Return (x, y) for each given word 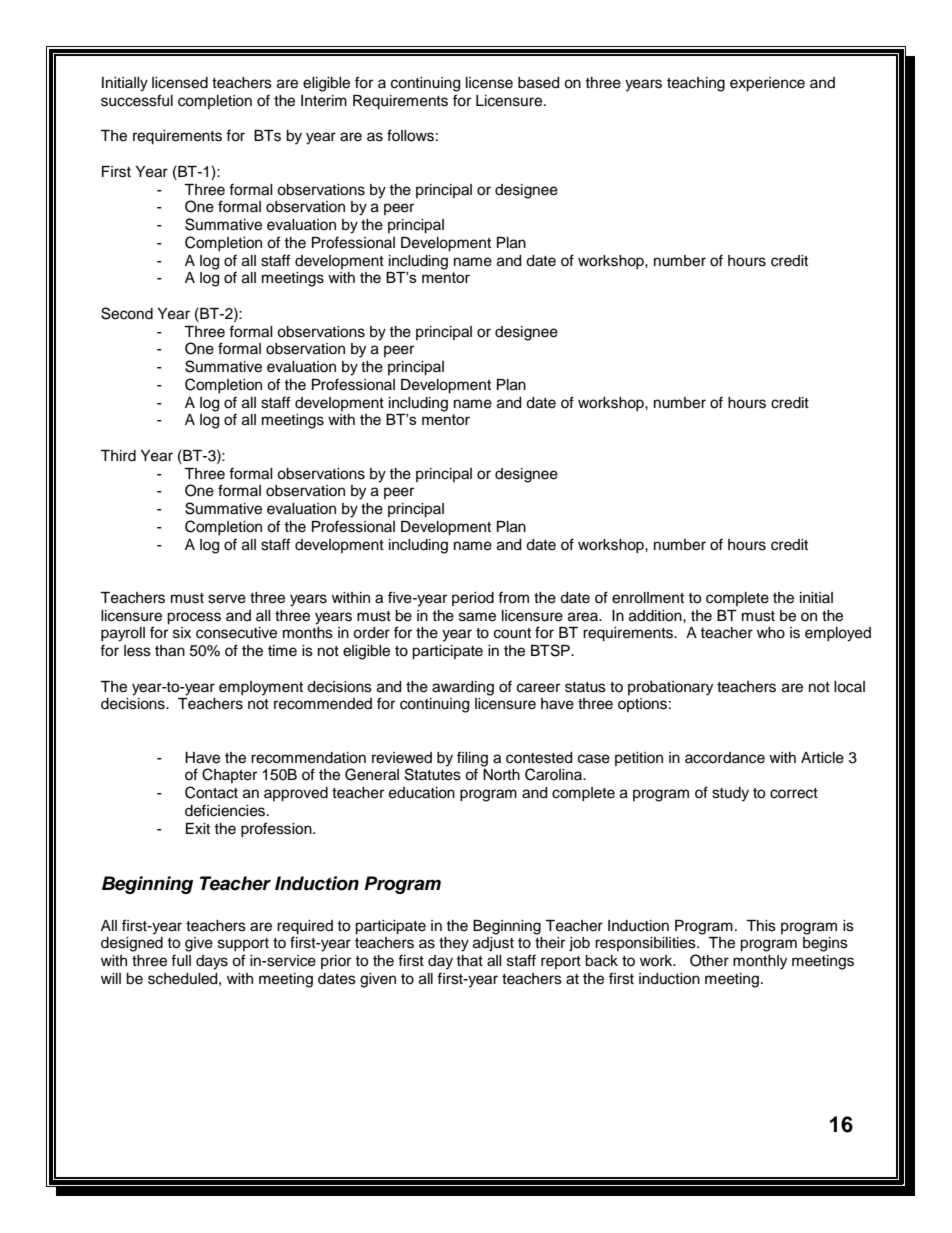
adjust (493, 944)
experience (767, 84)
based (538, 83)
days (212, 962)
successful (137, 100)
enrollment (648, 598)
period (473, 599)
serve (227, 599)
